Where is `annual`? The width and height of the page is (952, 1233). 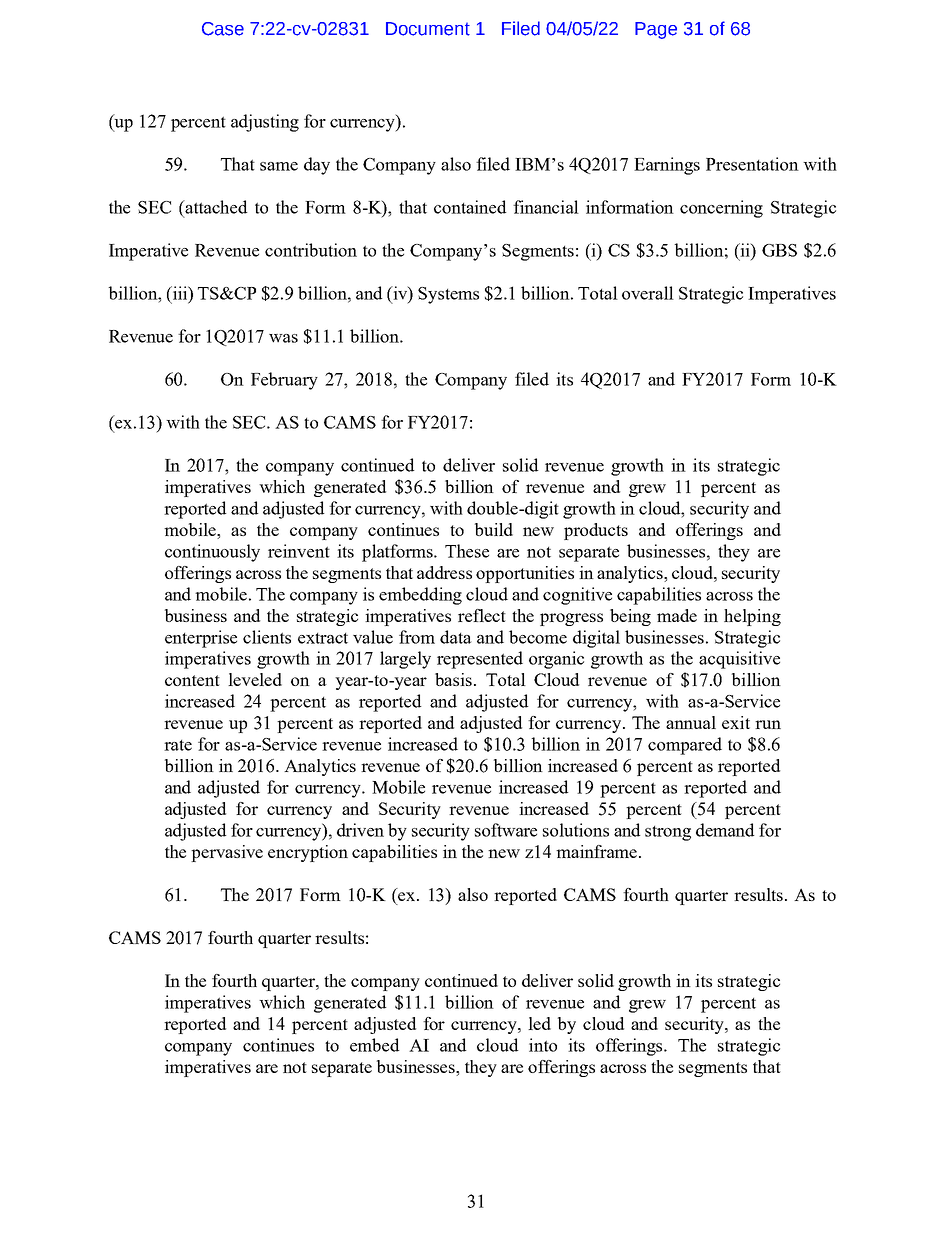
annual is located at coordinates (691, 722).
